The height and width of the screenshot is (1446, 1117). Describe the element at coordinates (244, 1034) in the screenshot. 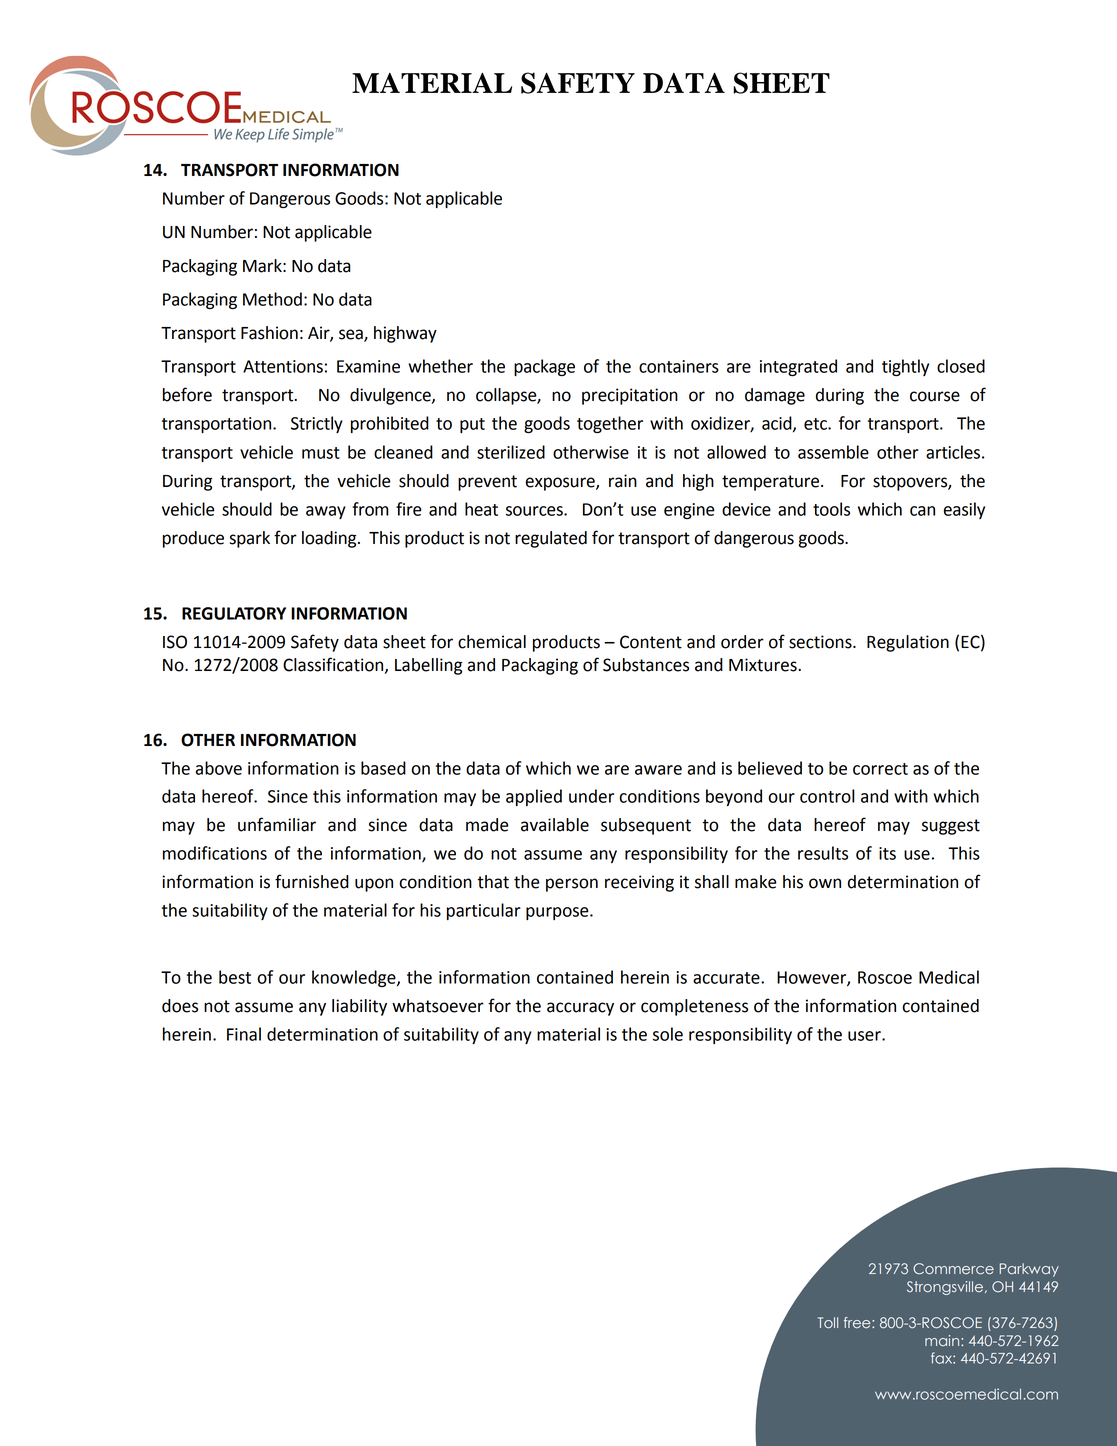

I see `Final` at that location.
